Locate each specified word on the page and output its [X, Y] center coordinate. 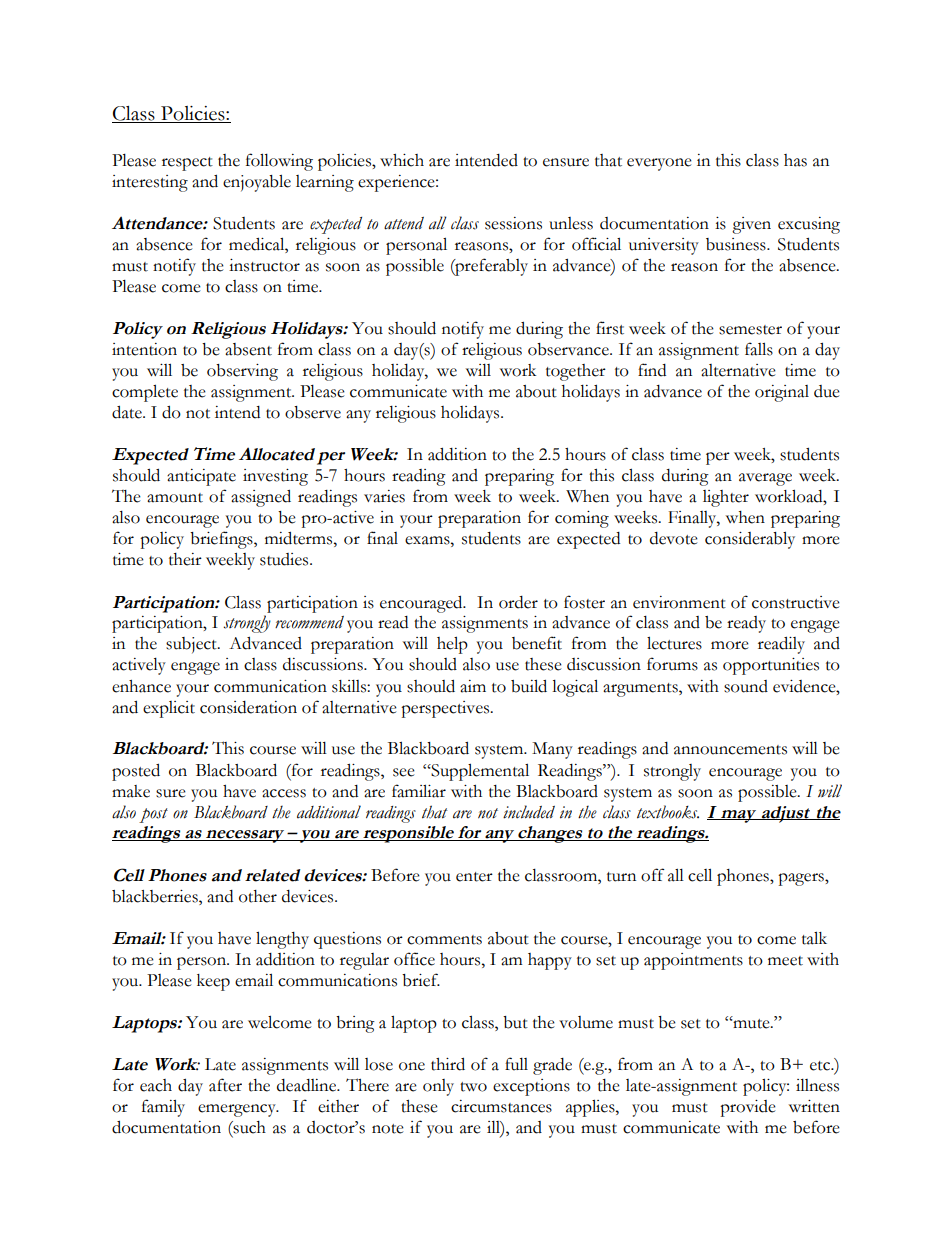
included [529, 812]
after [225, 1085]
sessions [513, 223]
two [473, 1087]
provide [748, 1108]
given [751, 225]
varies [384, 496]
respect [187, 164]
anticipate [201, 477]
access [284, 793]
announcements [730, 750]
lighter [726, 498]
